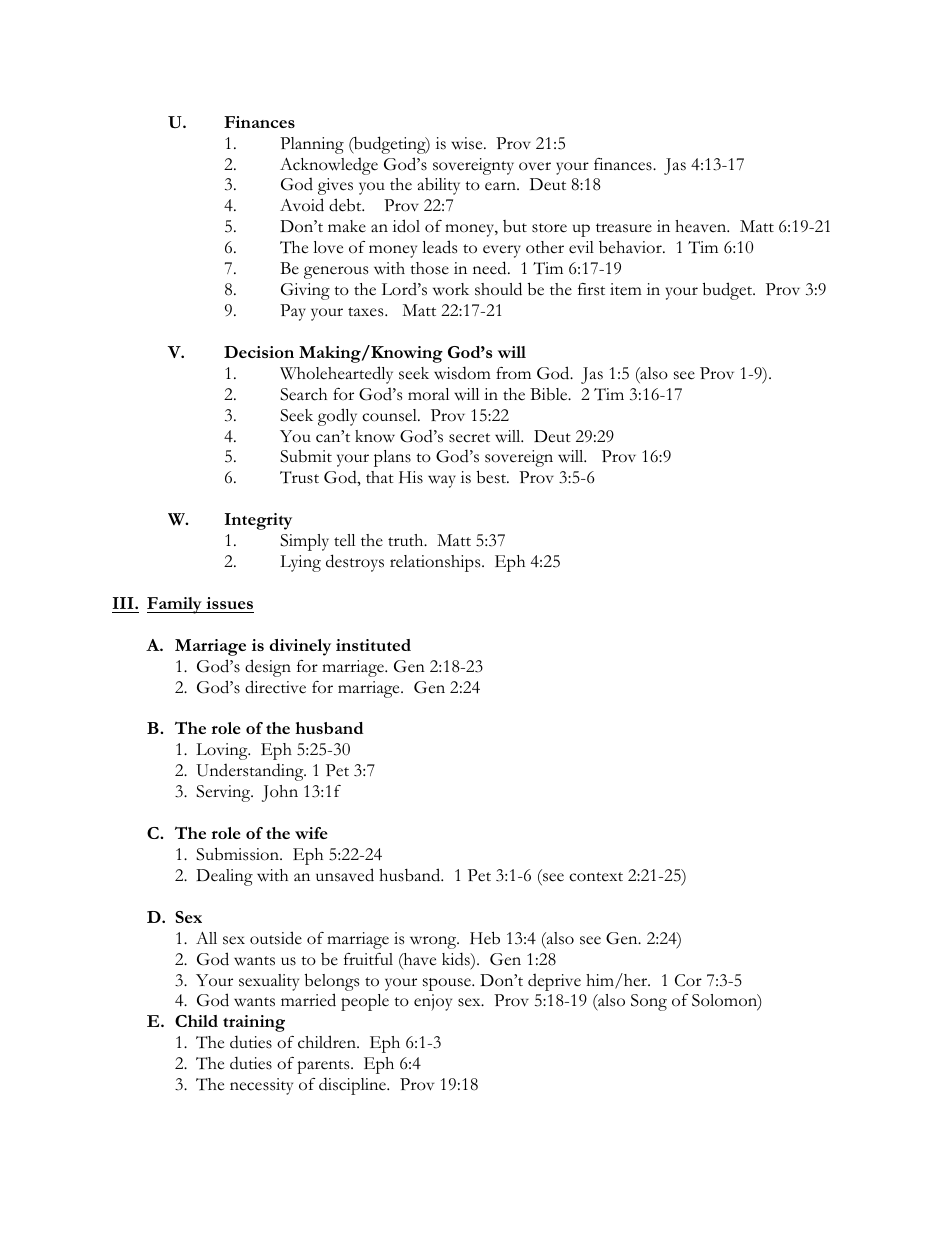  What do you see at coordinates (624, 228) in the document?
I see `treasure` at bounding box center [624, 228].
